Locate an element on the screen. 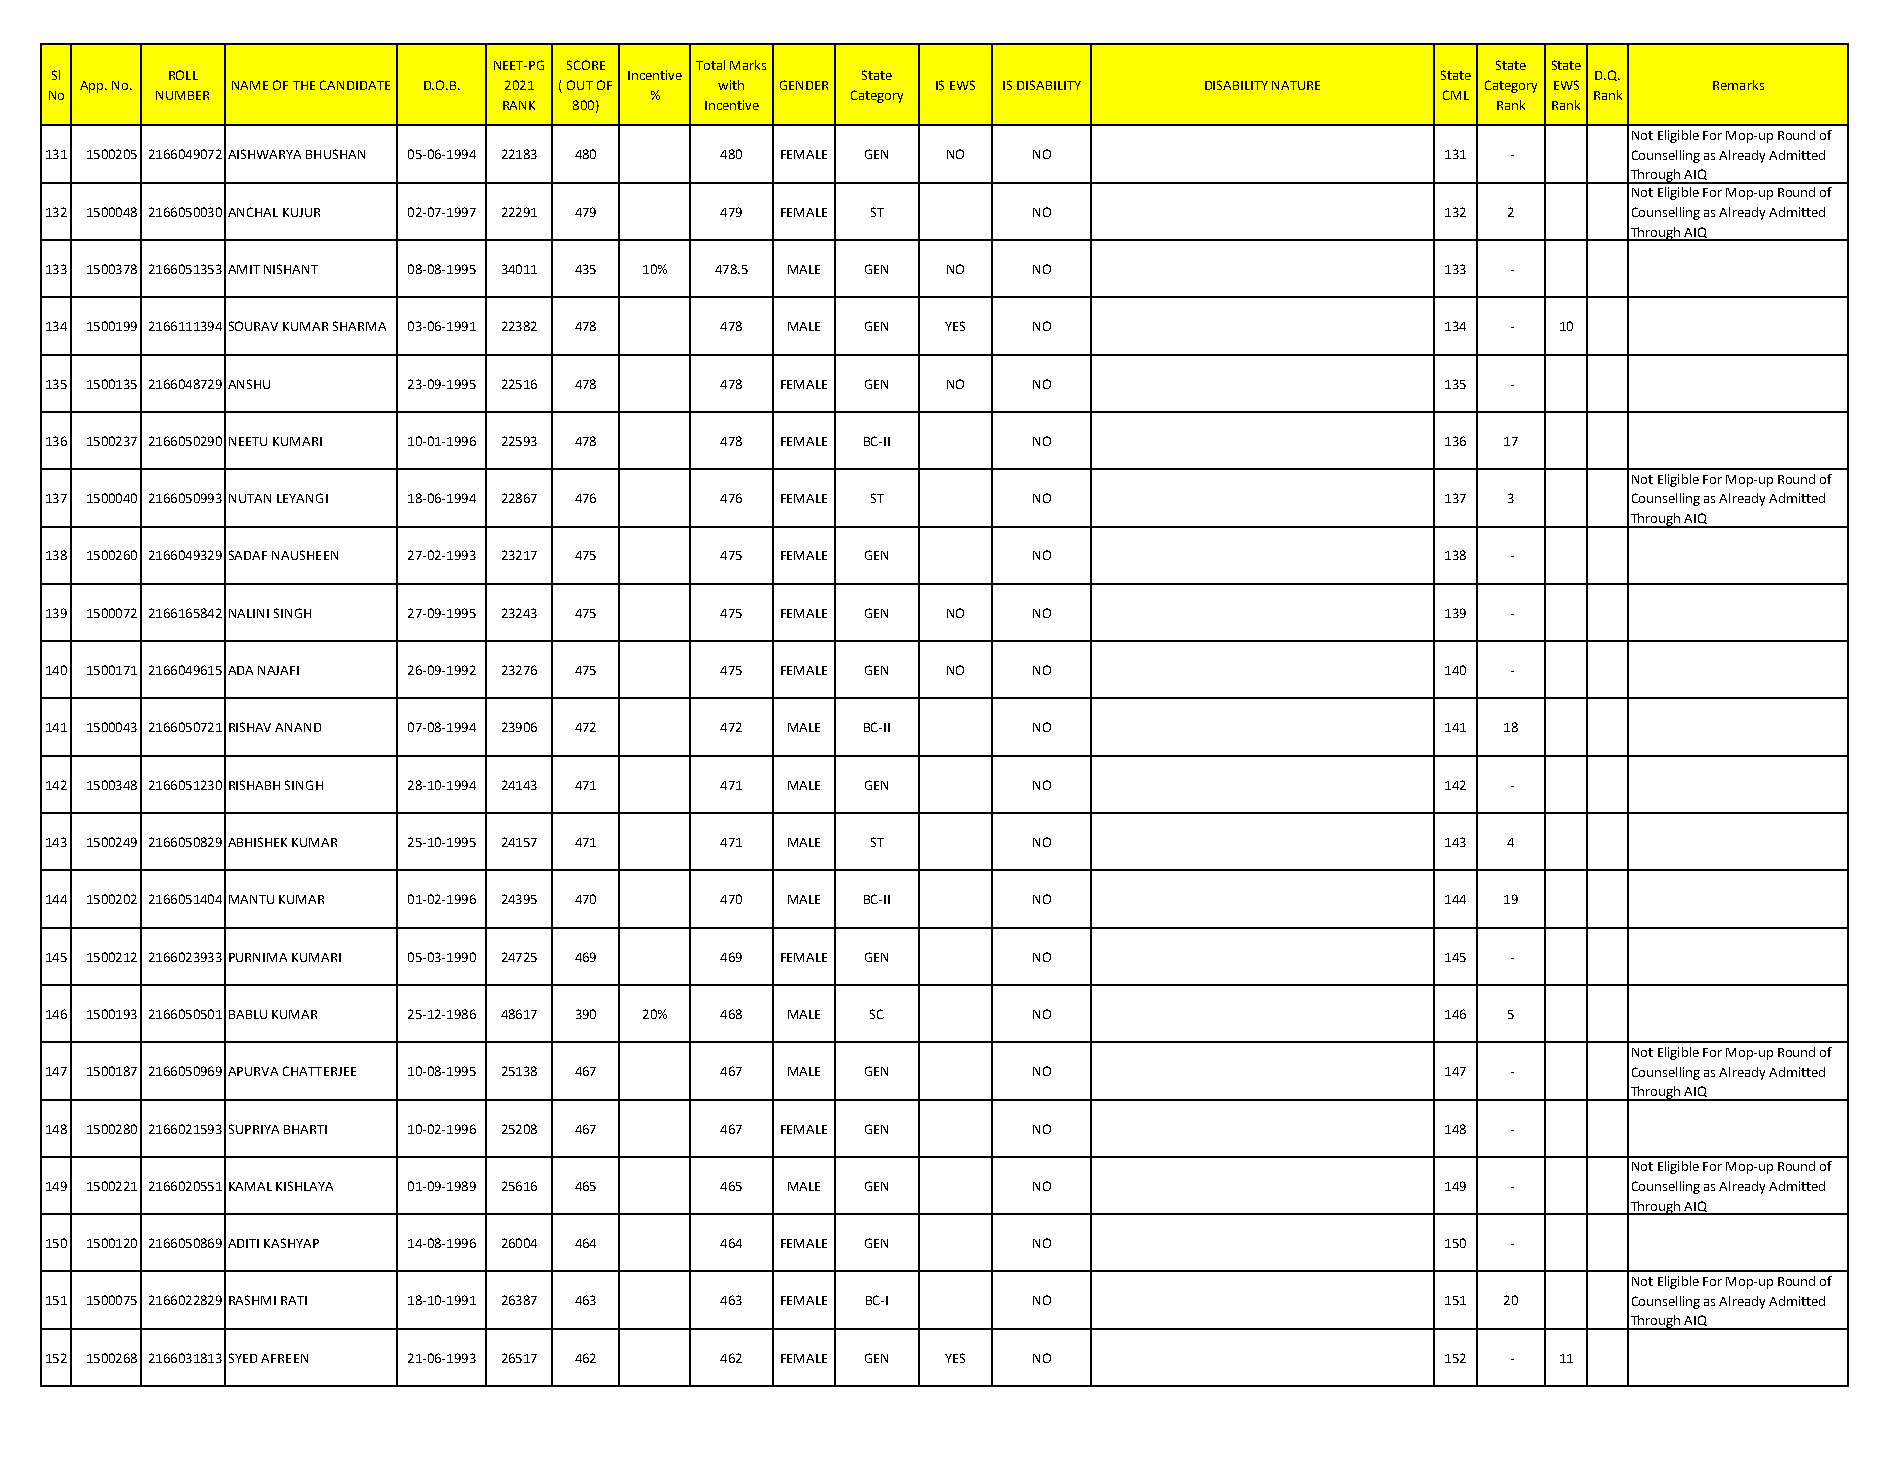 The height and width of the screenshot is (1461, 1891). GENDER is located at coordinates (804, 85).
